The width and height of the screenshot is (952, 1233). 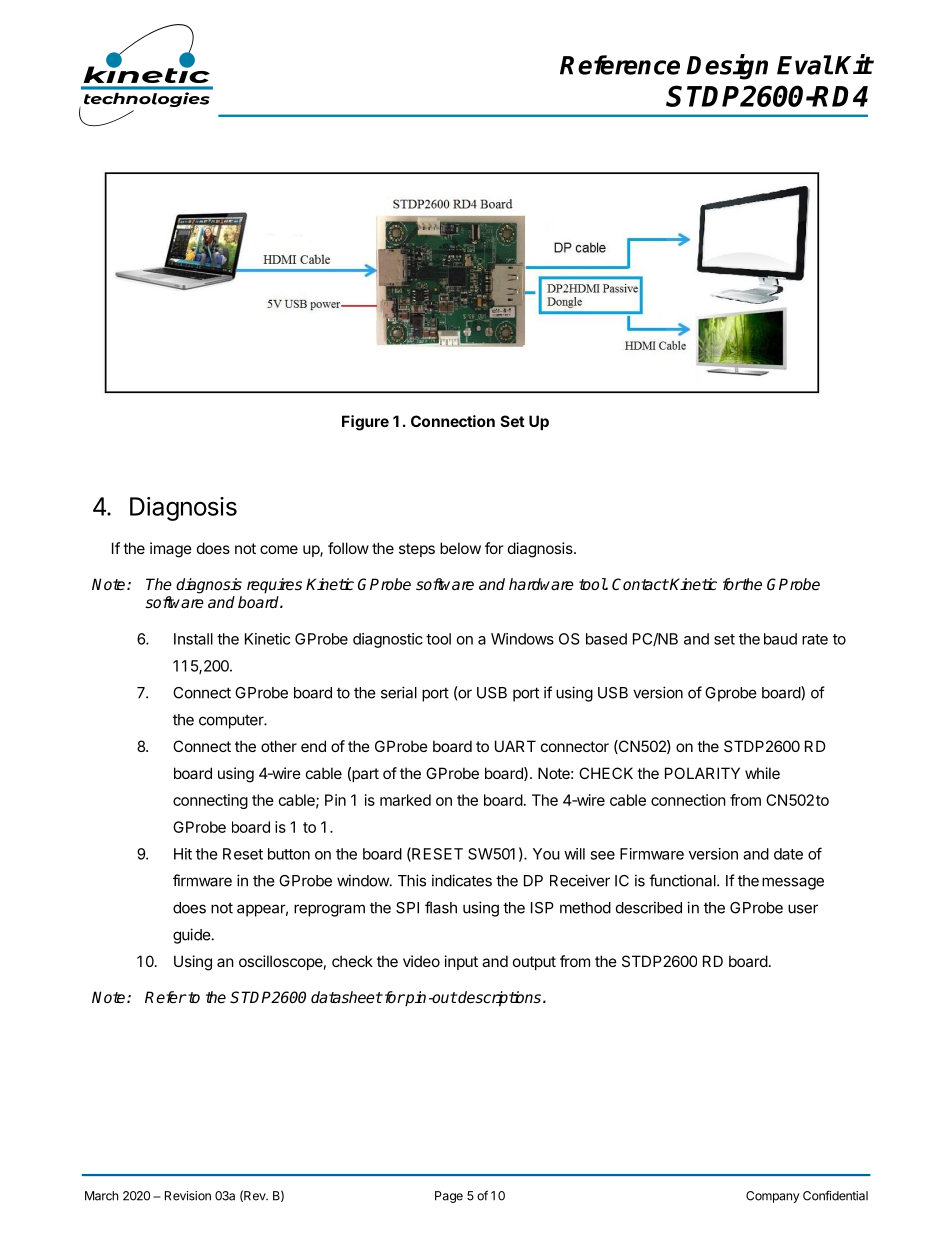 What do you see at coordinates (388, 640) in the screenshot?
I see `diagnostic` at bounding box center [388, 640].
